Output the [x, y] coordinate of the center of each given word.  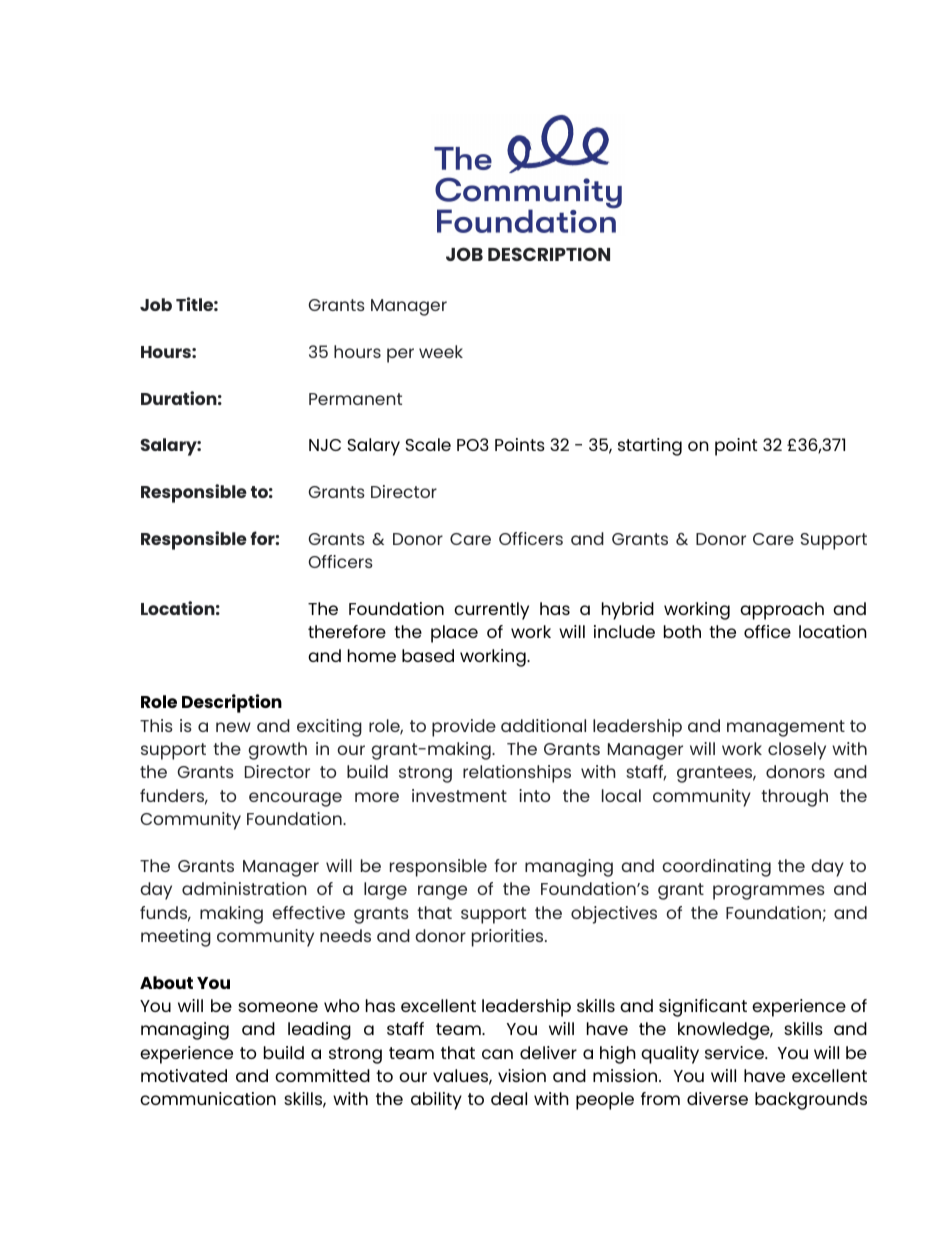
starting [650, 447]
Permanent [355, 399]
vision [522, 1075]
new [233, 727]
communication [208, 1098]
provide [464, 728]
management [786, 728]
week [441, 351]
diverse [717, 1098]
